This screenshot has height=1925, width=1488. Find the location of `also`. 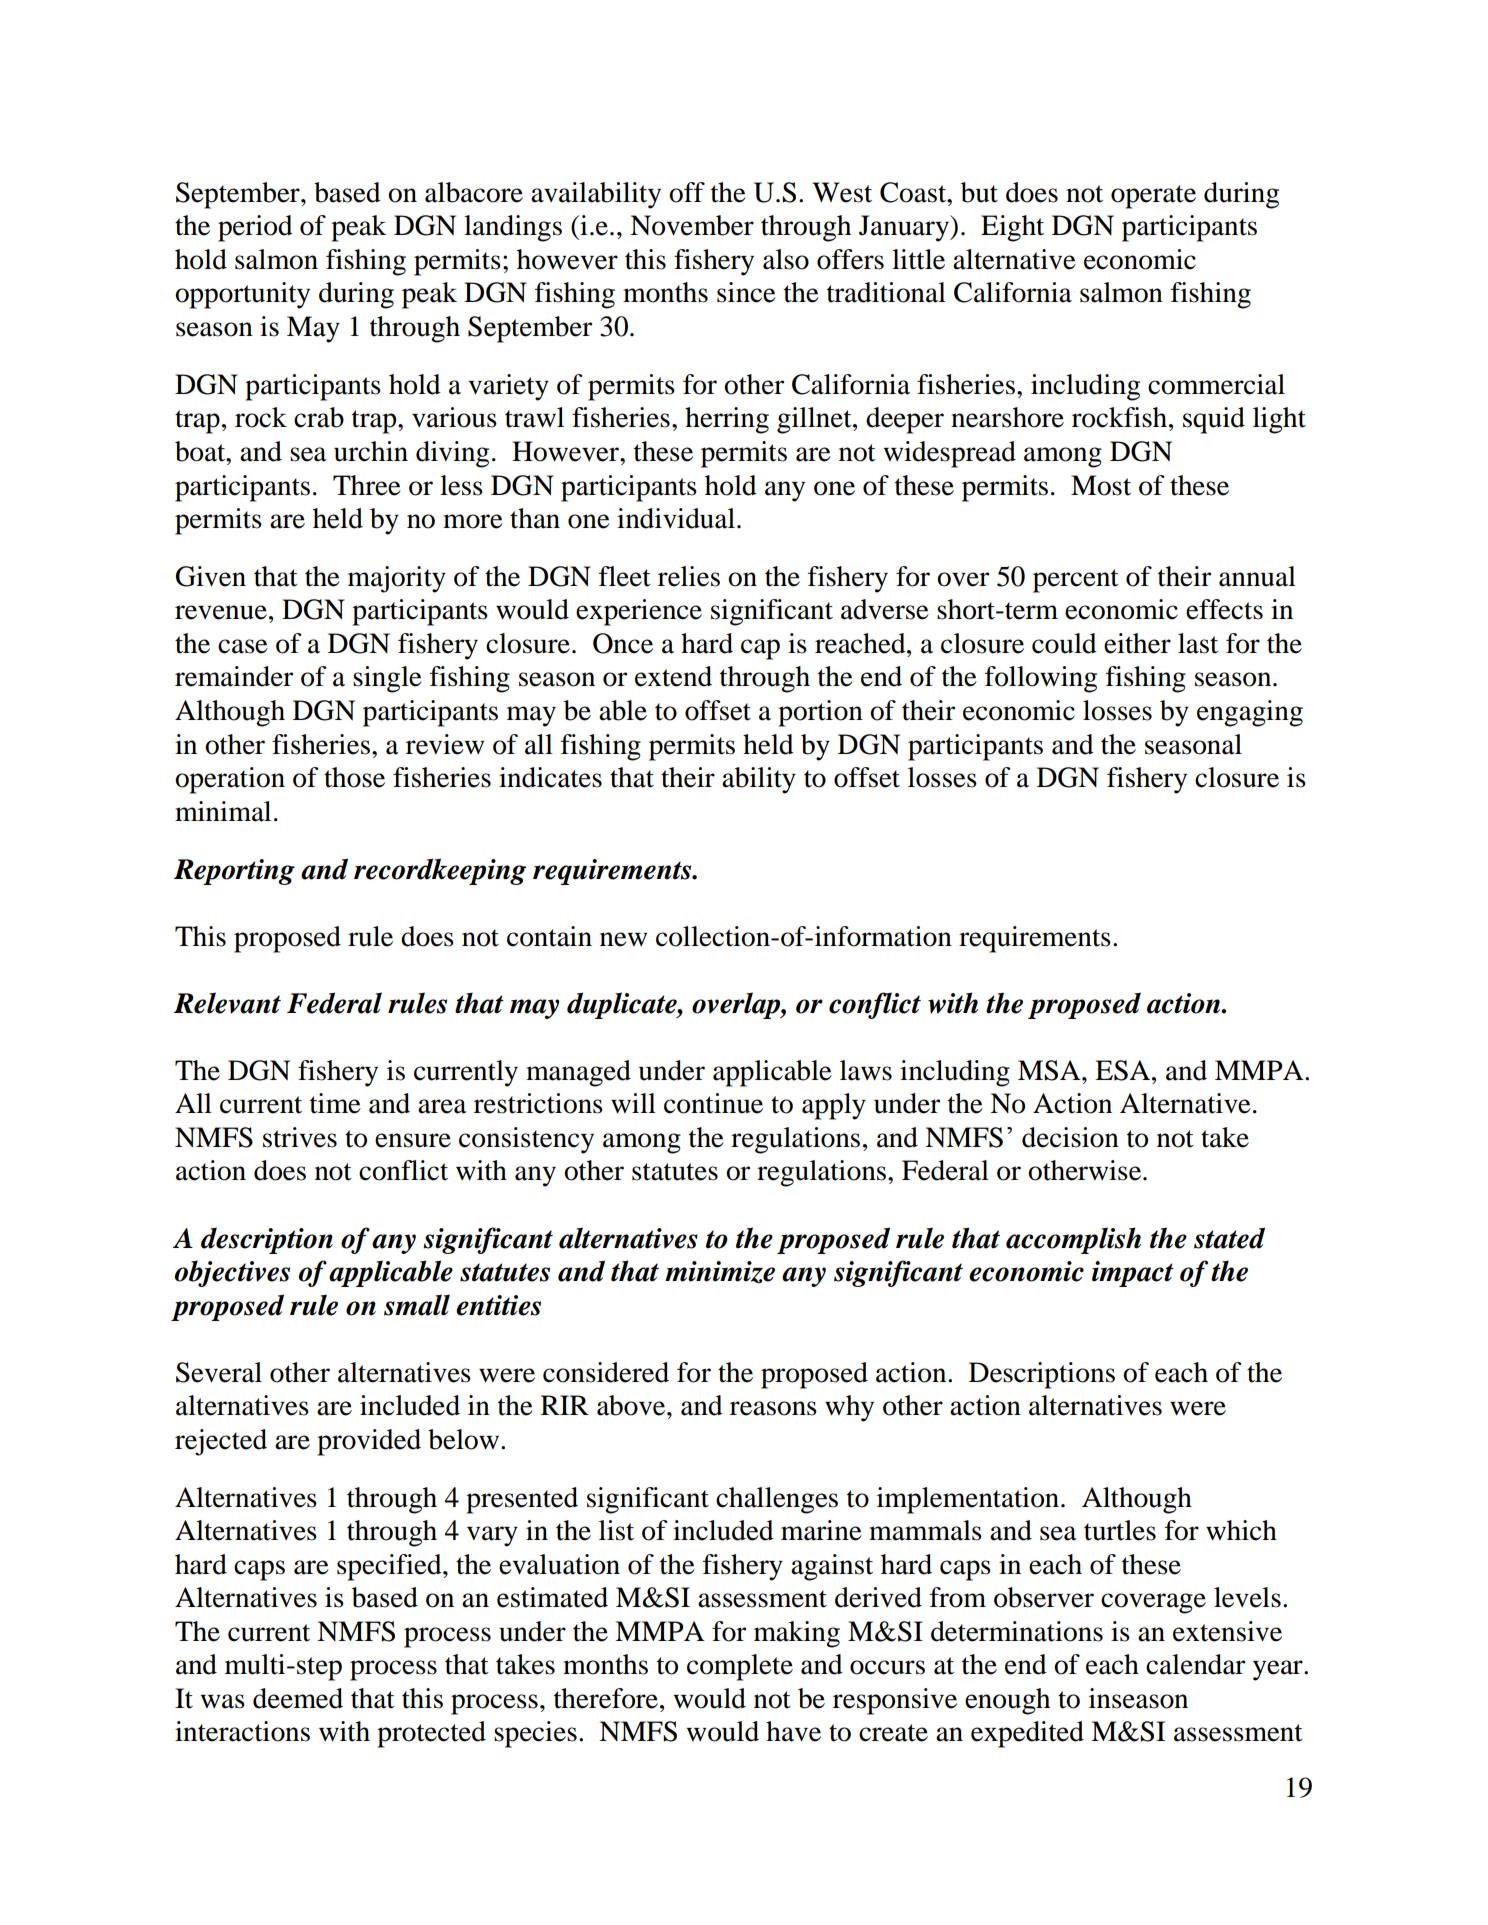

also is located at coordinates (786, 259).
